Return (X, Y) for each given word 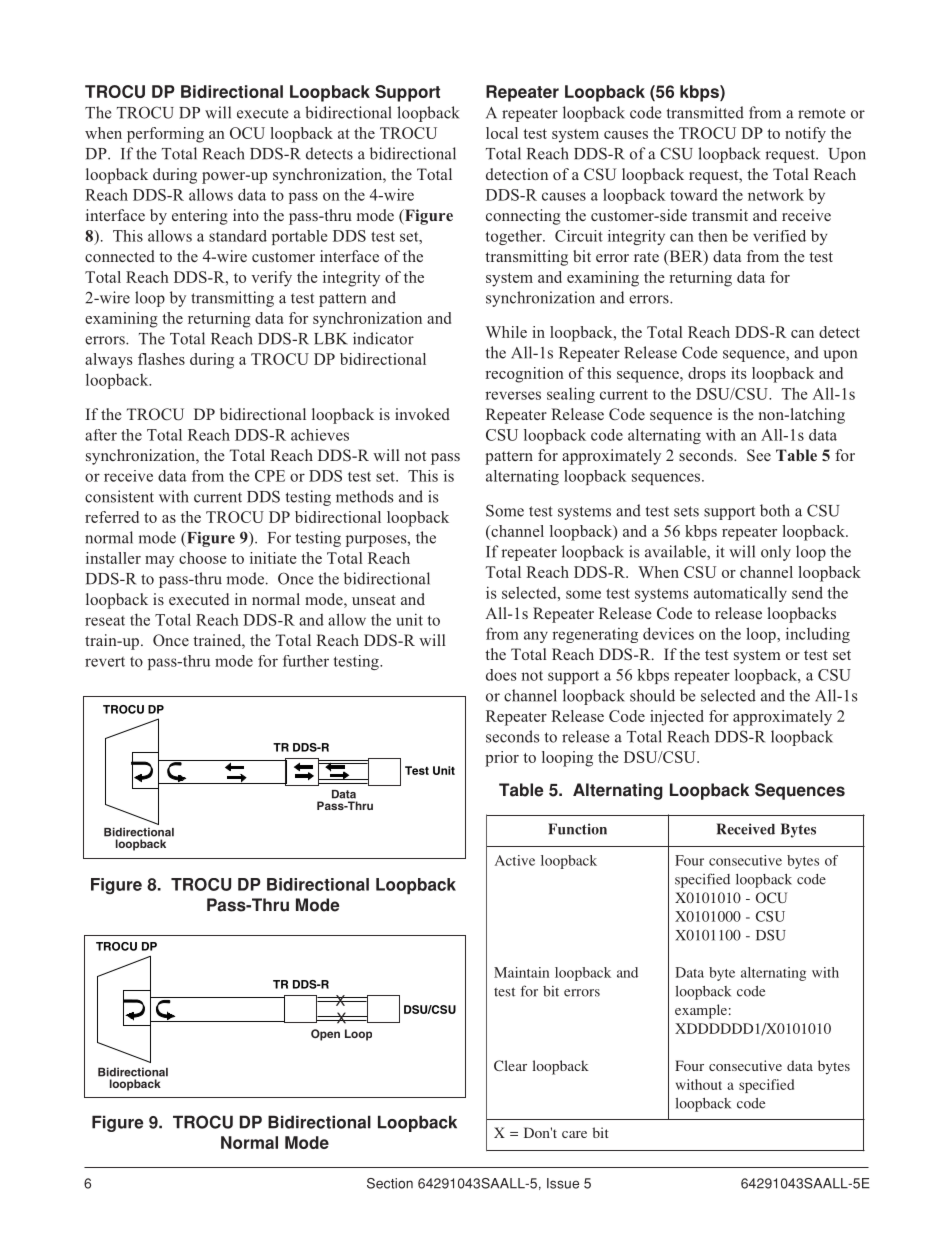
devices (668, 633)
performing (165, 135)
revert (105, 662)
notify (805, 135)
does (501, 675)
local (502, 133)
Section (390, 1183)
